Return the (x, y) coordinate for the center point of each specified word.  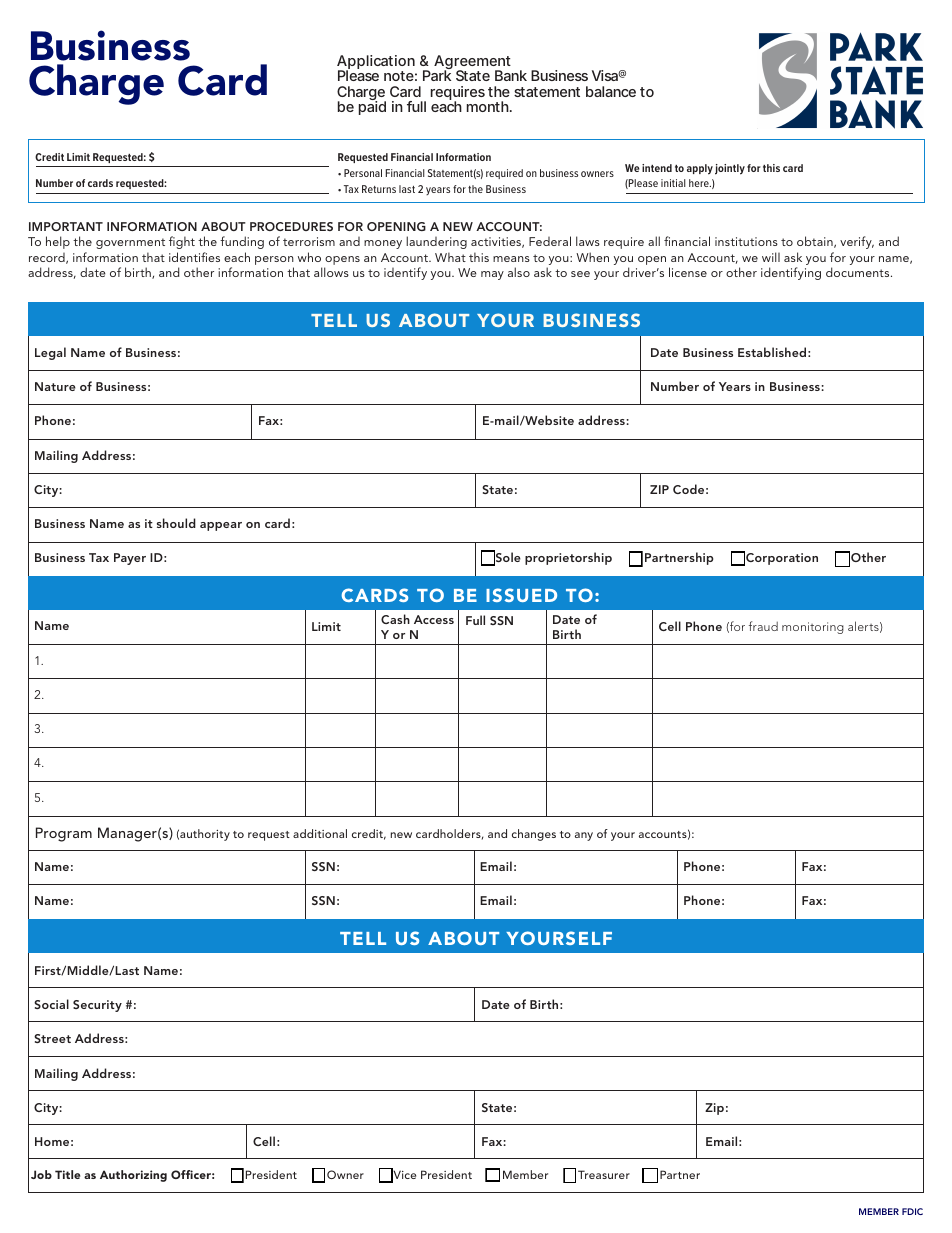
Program (64, 834)
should (176, 523)
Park (437, 75)
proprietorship (568, 558)
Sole (507, 558)
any (584, 836)
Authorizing (133, 1176)
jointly (730, 169)
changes (534, 835)
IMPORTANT (66, 226)
